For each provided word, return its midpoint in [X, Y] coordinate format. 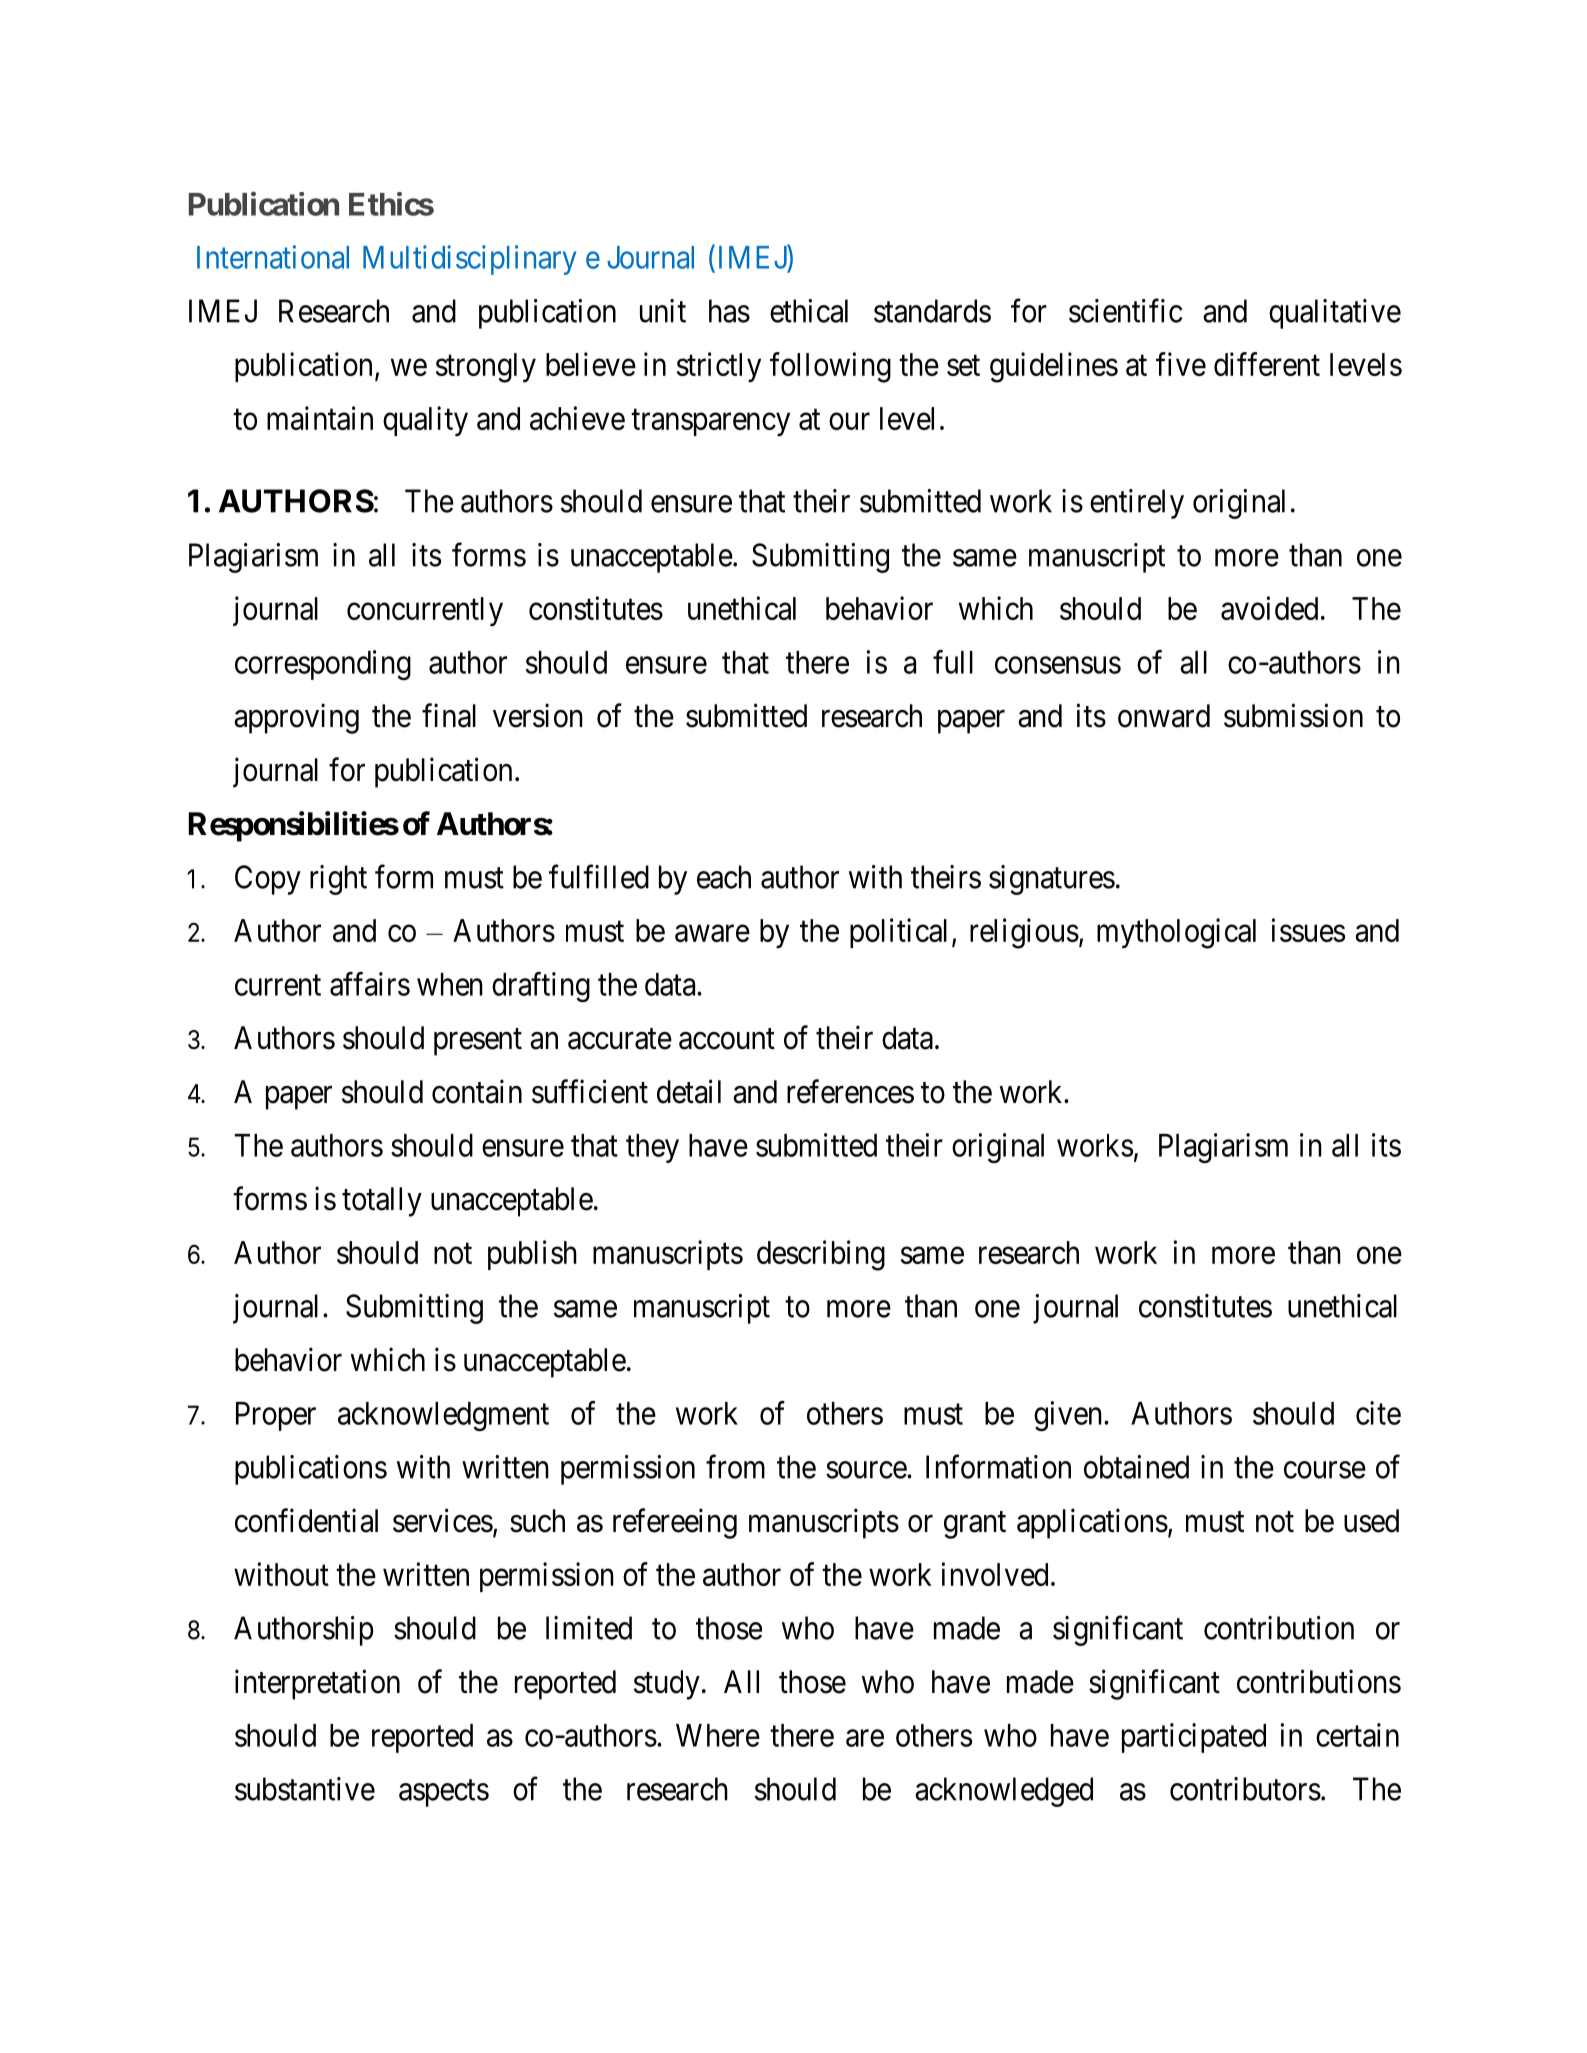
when [450, 984]
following [830, 367]
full [953, 662]
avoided [1269, 608]
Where [718, 1735]
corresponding [323, 665]
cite [1378, 1413]
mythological [1176, 933]
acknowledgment [443, 1416]
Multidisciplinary [469, 260]
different [1267, 364]
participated [1194, 1738]
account [727, 1039]
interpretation [317, 1684]
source [867, 1470]
